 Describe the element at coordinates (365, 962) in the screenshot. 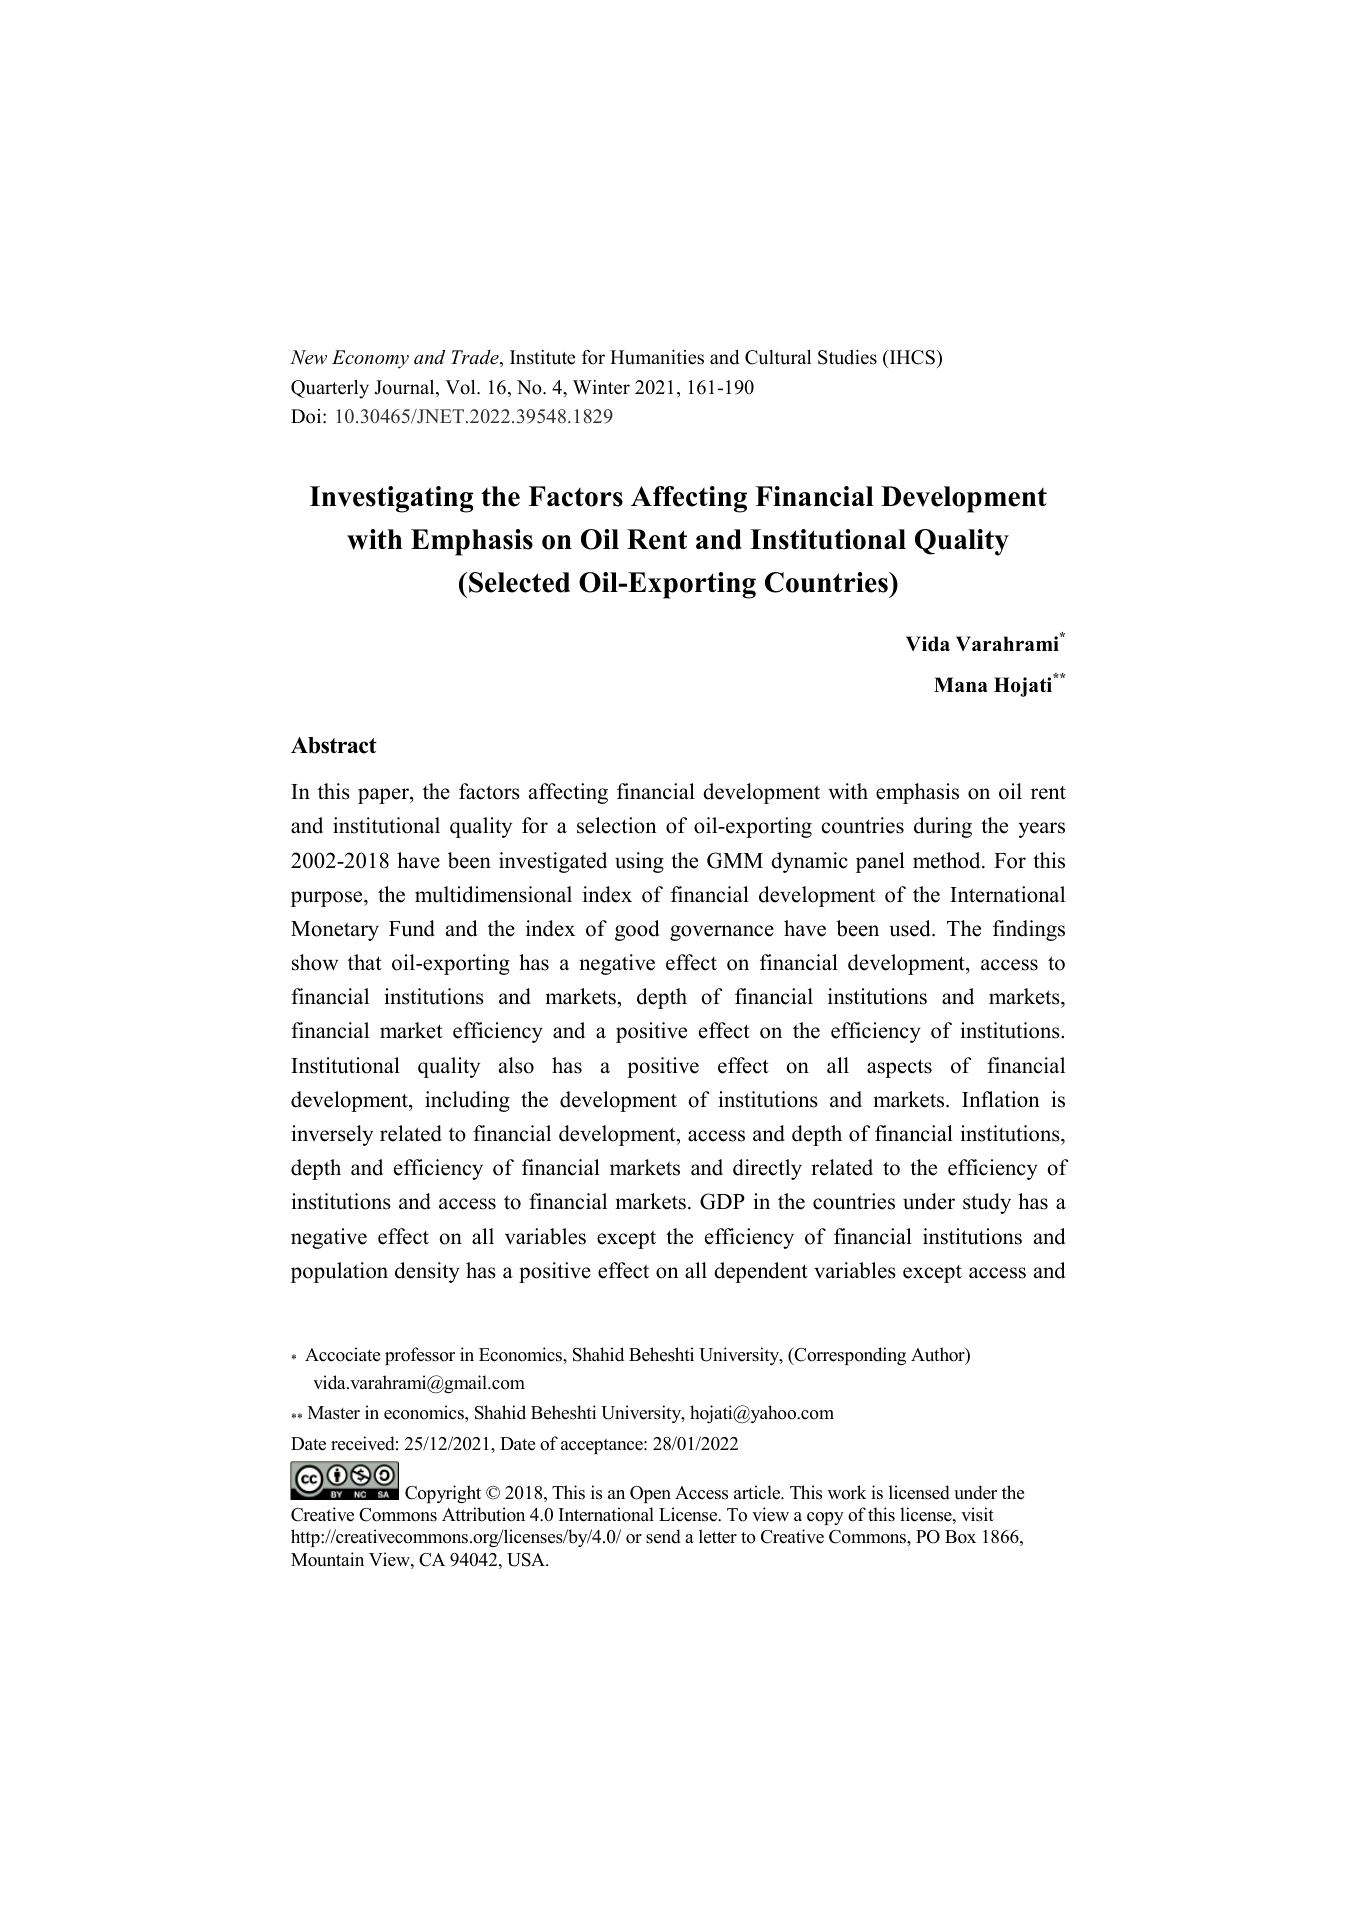

I see `that` at that location.
